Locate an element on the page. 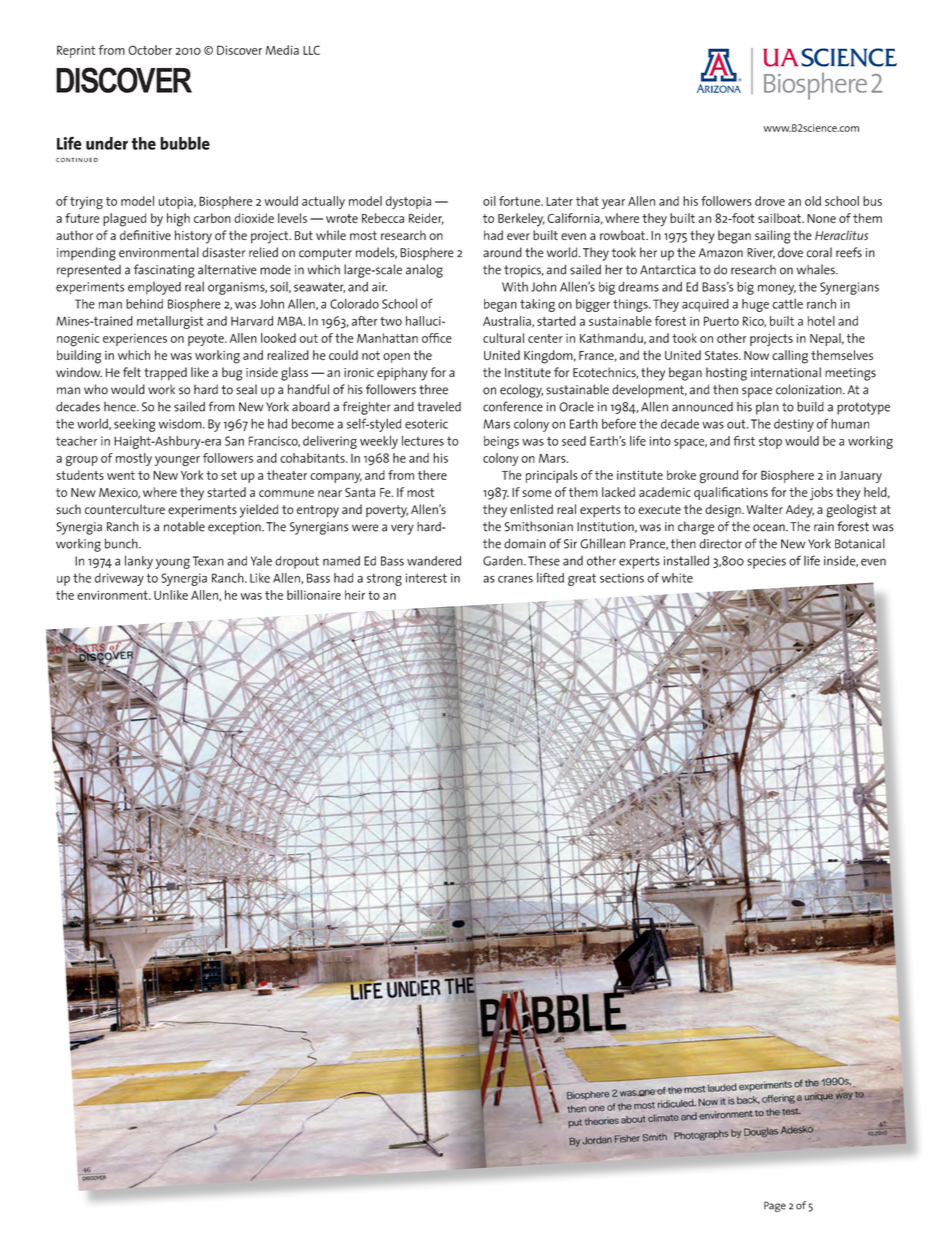 Image resolution: width=952 pixels, height=1233 pixels. Page is located at coordinates (775, 1206).
